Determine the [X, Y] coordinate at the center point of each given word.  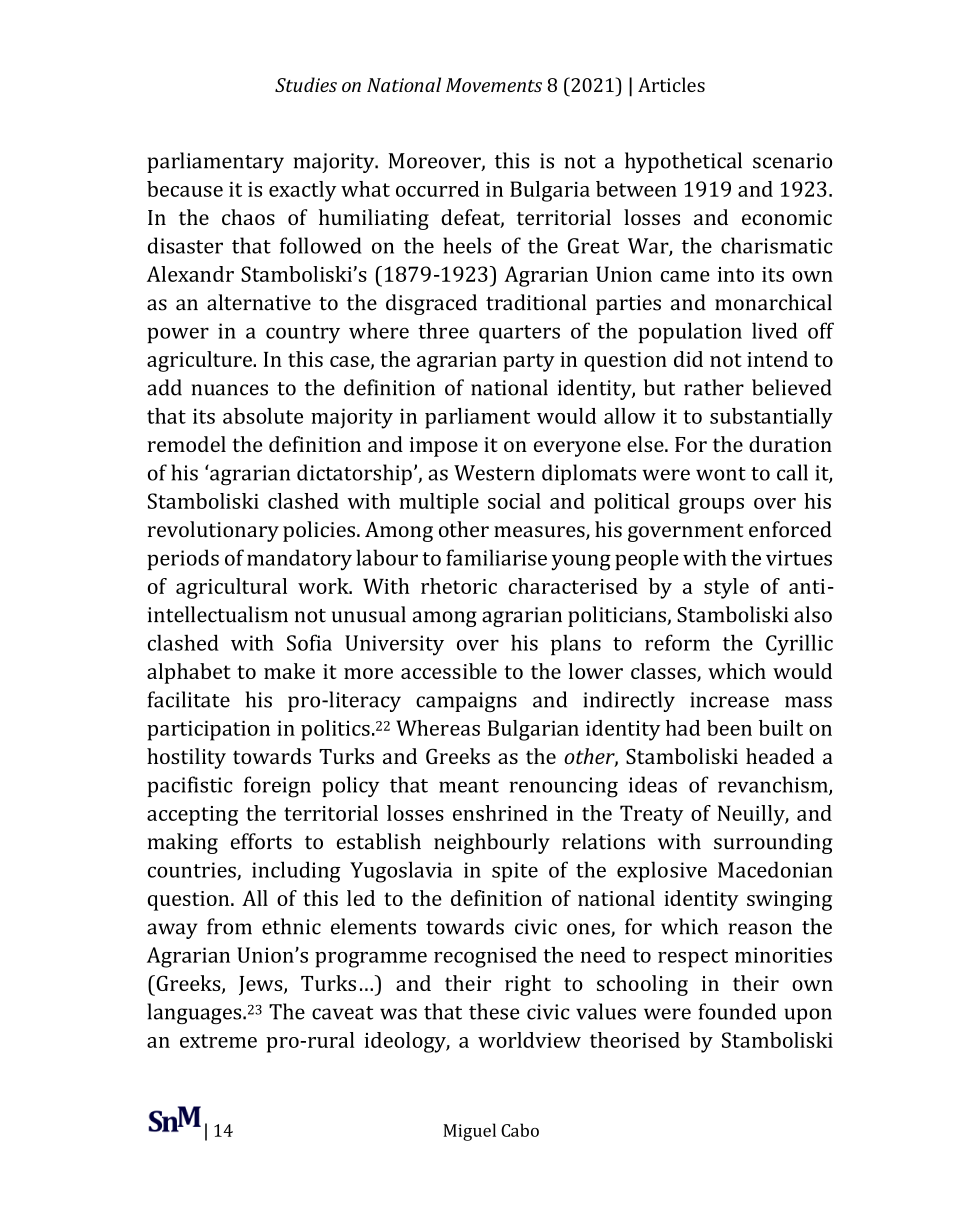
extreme [218, 1041]
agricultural [231, 588]
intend [777, 359]
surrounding [773, 843]
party [529, 362]
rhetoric [459, 586]
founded [737, 1011]
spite [515, 872]
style [726, 588]
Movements [494, 85]
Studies [306, 84]
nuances [230, 390]
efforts [261, 841]
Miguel [469, 1132]
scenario [792, 161]
